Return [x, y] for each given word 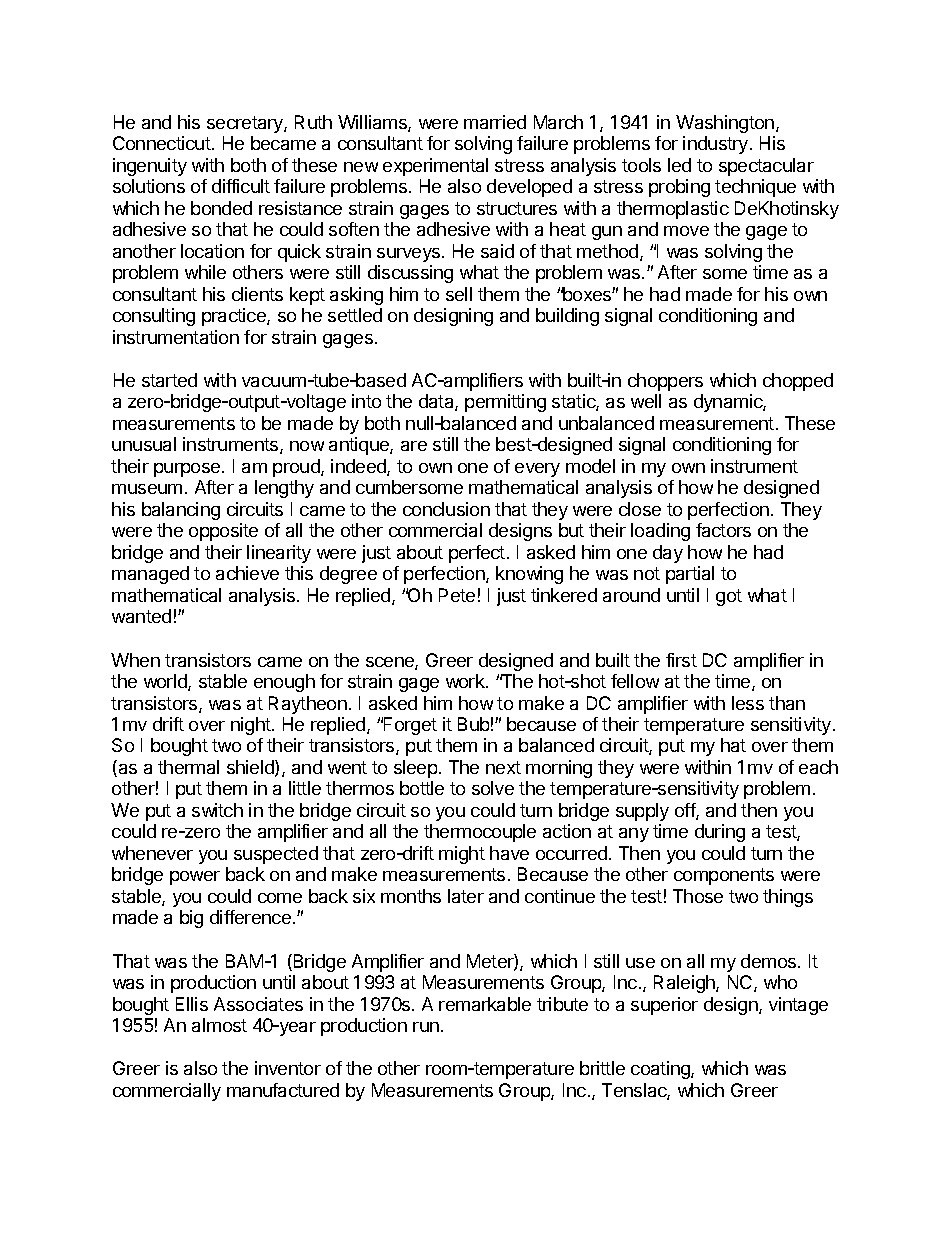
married [495, 122]
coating [661, 1070]
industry [715, 145]
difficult [241, 186]
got [729, 597]
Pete [457, 595]
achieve [247, 573]
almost [219, 1025]
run [426, 1027]
